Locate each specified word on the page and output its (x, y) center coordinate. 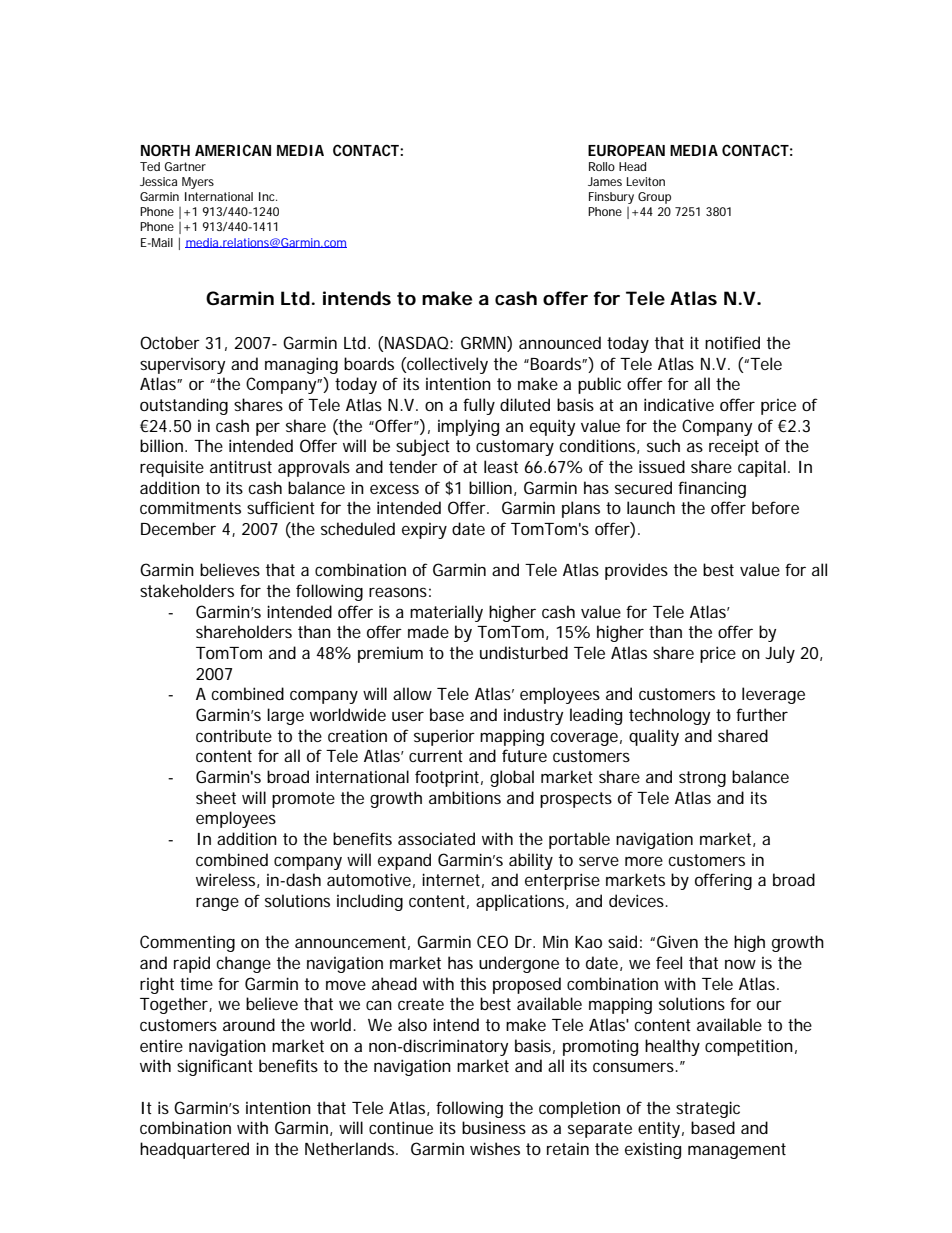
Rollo (602, 166)
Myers (198, 183)
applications (521, 902)
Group (654, 198)
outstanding (184, 406)
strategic (708, 1109)
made (428, 631)
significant (215, 1067)
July (780, 654)
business (494, 1127)
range (217, 904)
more (644, 861)
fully (479, 406)
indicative (679, 404)
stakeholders (187, 590)
